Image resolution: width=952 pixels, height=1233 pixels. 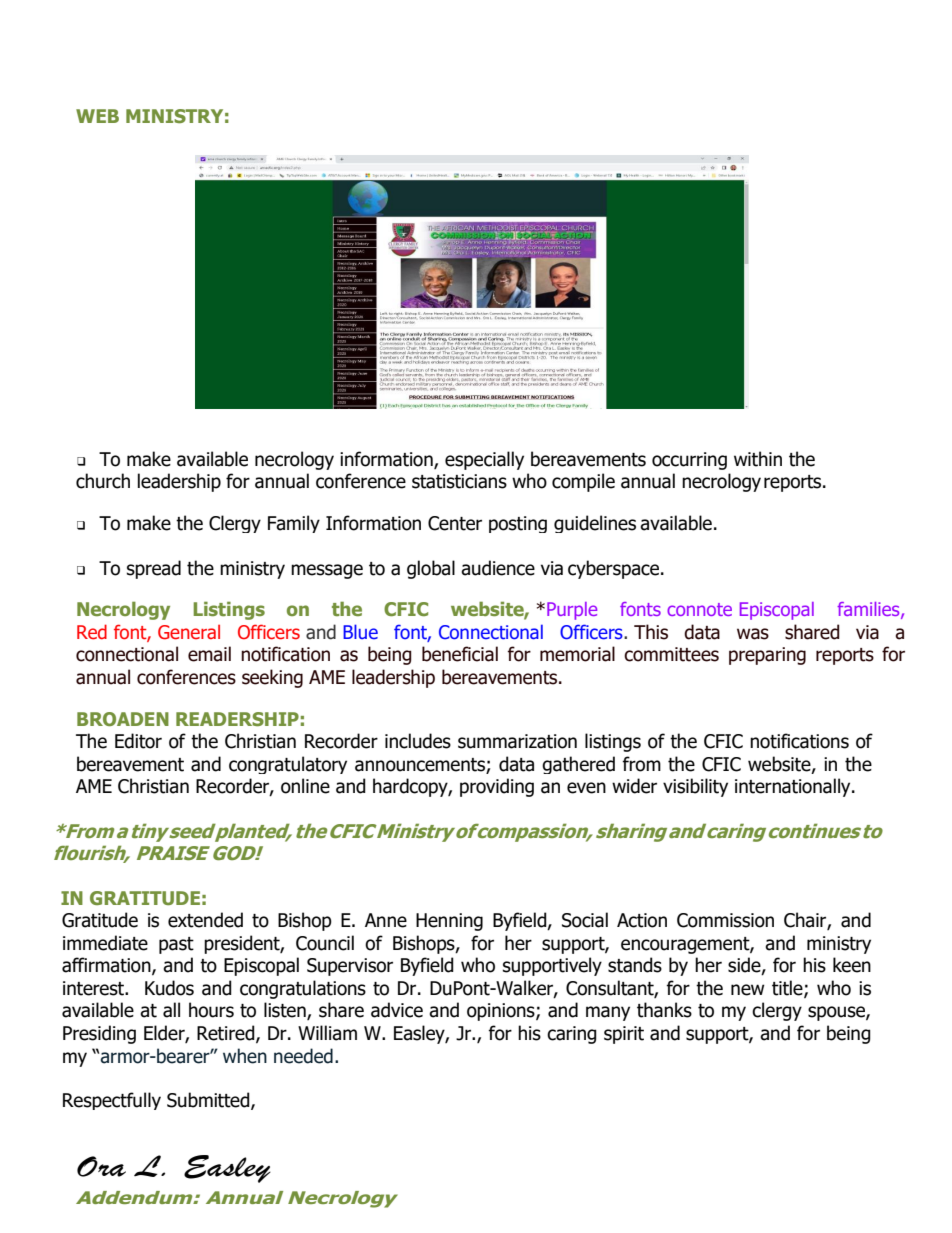 What do you see at coordinates (103, 481) in the page?
I see `church` at bounding box center [103, 481].
